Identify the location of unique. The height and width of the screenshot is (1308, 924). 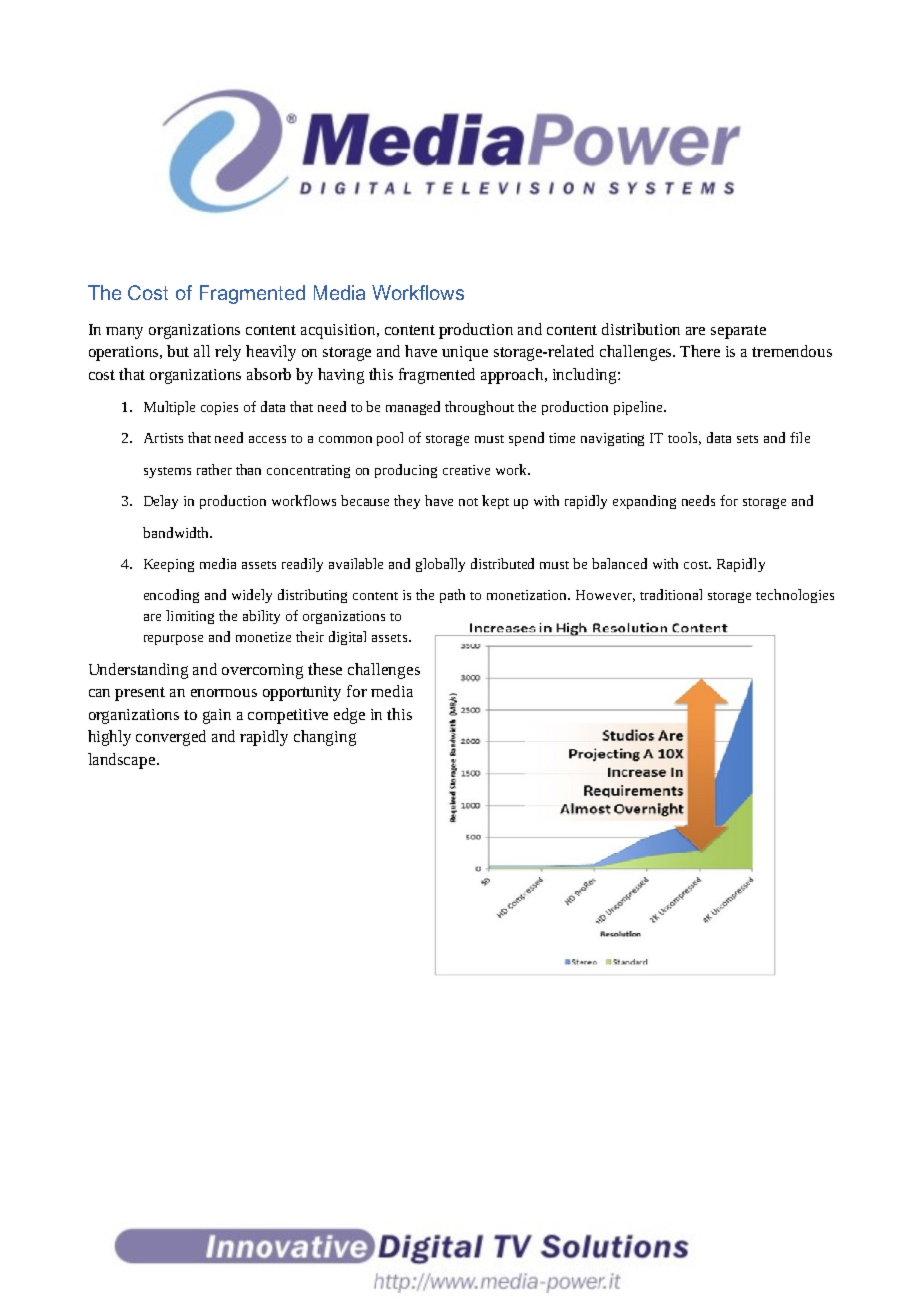
(465, 353).
